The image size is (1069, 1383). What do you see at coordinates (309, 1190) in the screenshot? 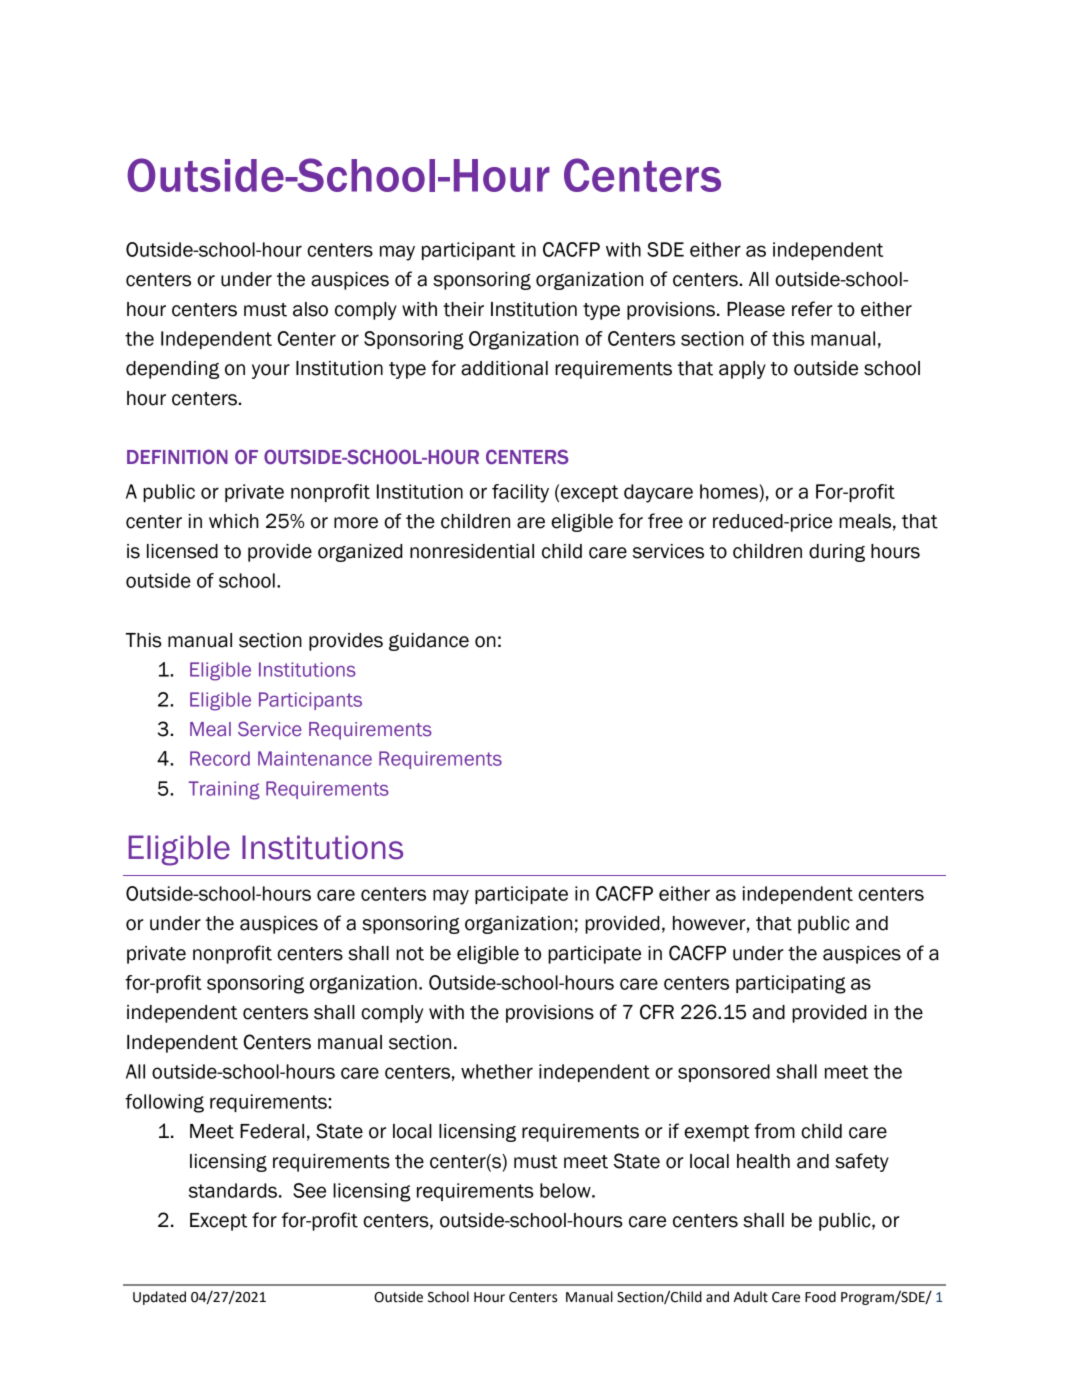
I see `See` at bounding box center [309, 1190].
